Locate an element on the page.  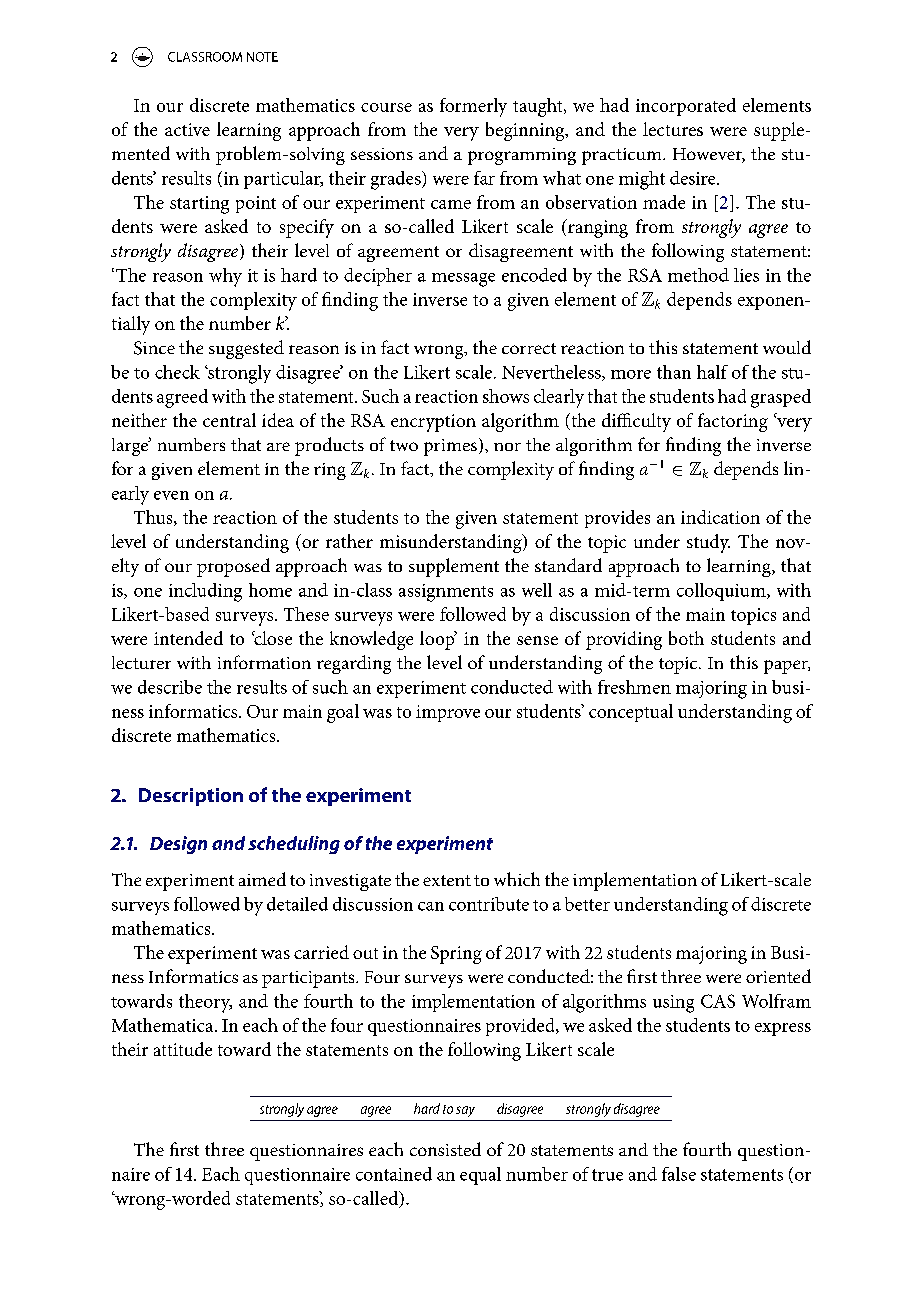
central is located at coordinates (229, 420).
